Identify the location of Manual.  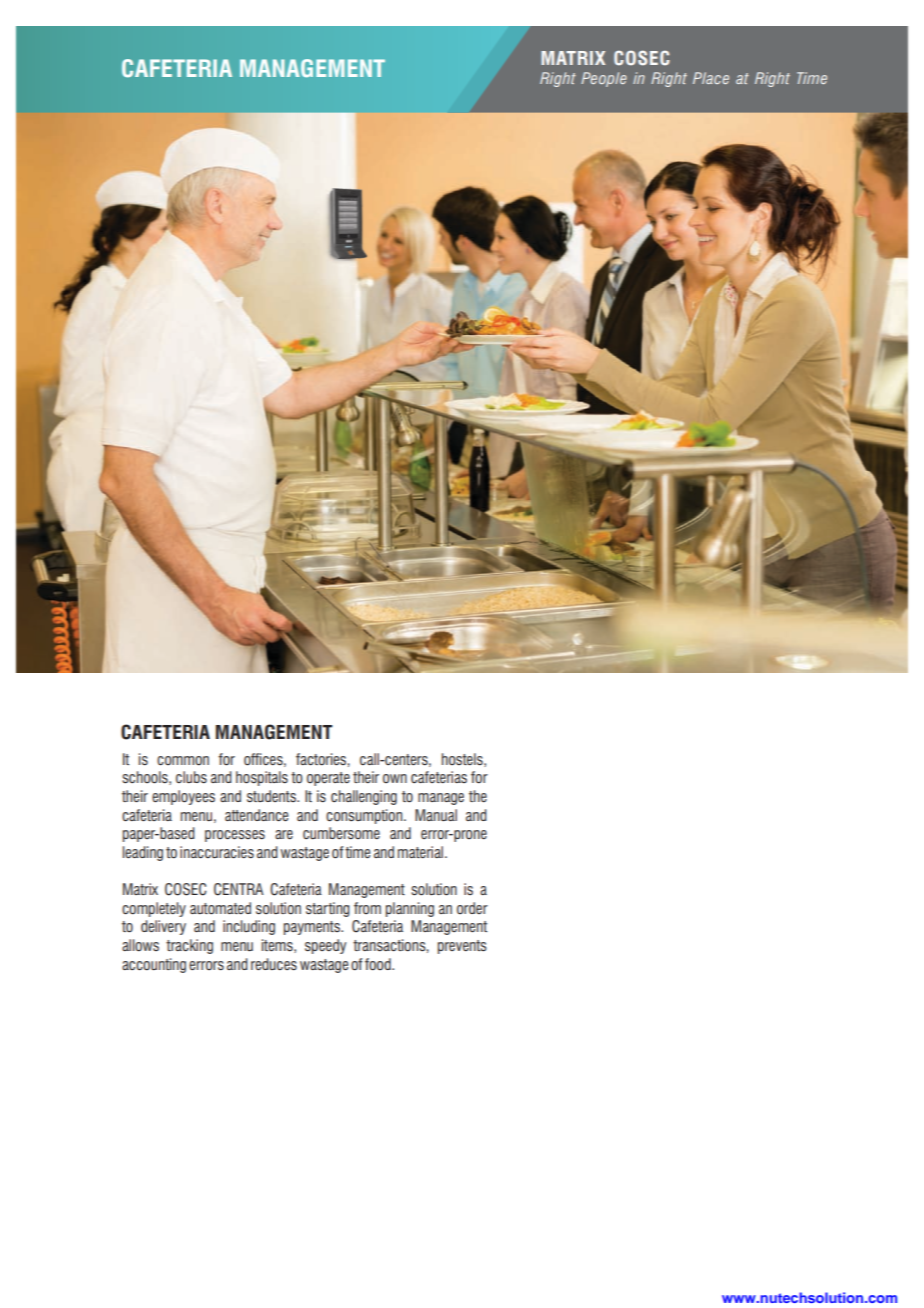
(436, 815).
